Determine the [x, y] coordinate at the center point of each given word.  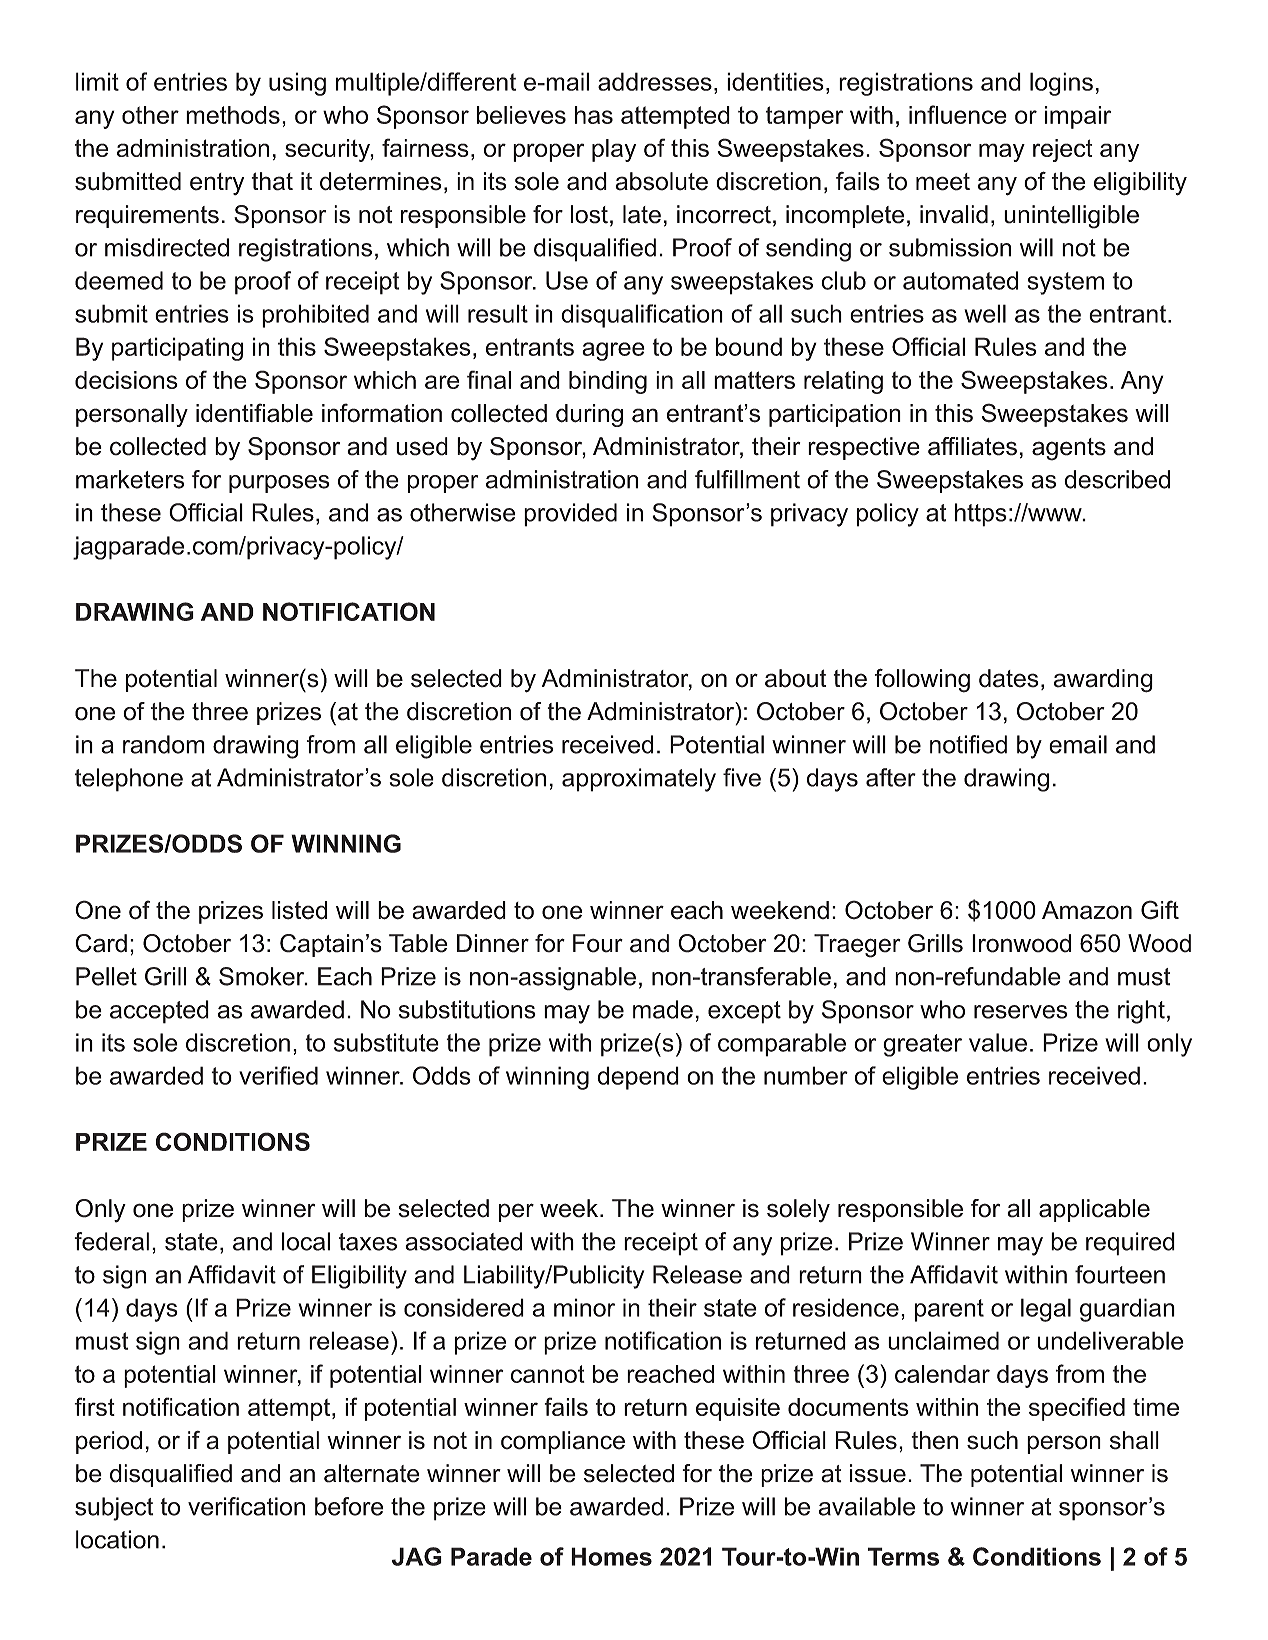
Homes [611, 1556]
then [934, 1440]
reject [1062, 150]
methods [233, 115]
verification [246, 1506]
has [594, 115]
